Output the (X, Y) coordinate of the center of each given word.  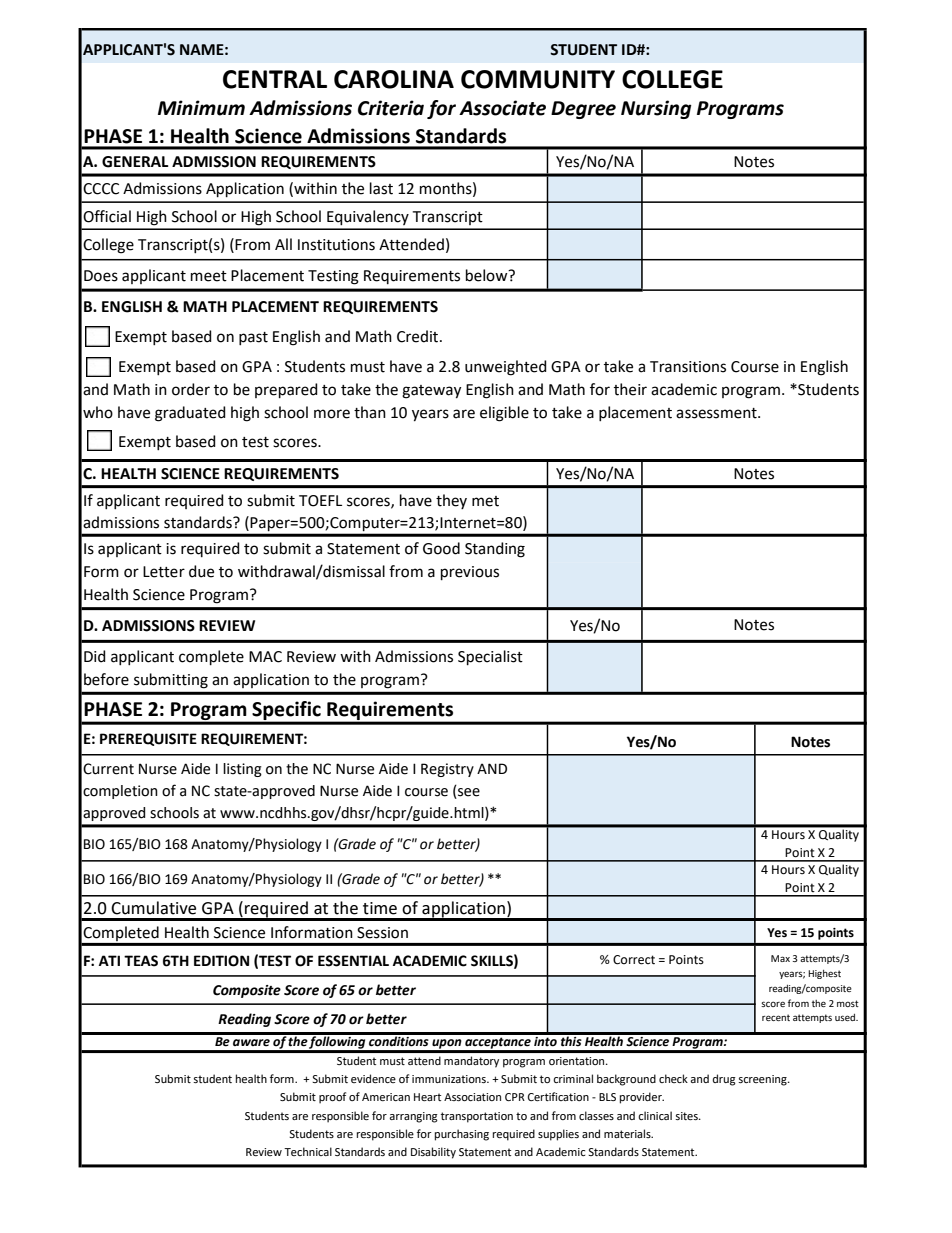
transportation (477, 1117)
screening (763, 1080)
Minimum (201, 108)
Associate (502, 108)
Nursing (656, 109)
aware (251, 1043)
